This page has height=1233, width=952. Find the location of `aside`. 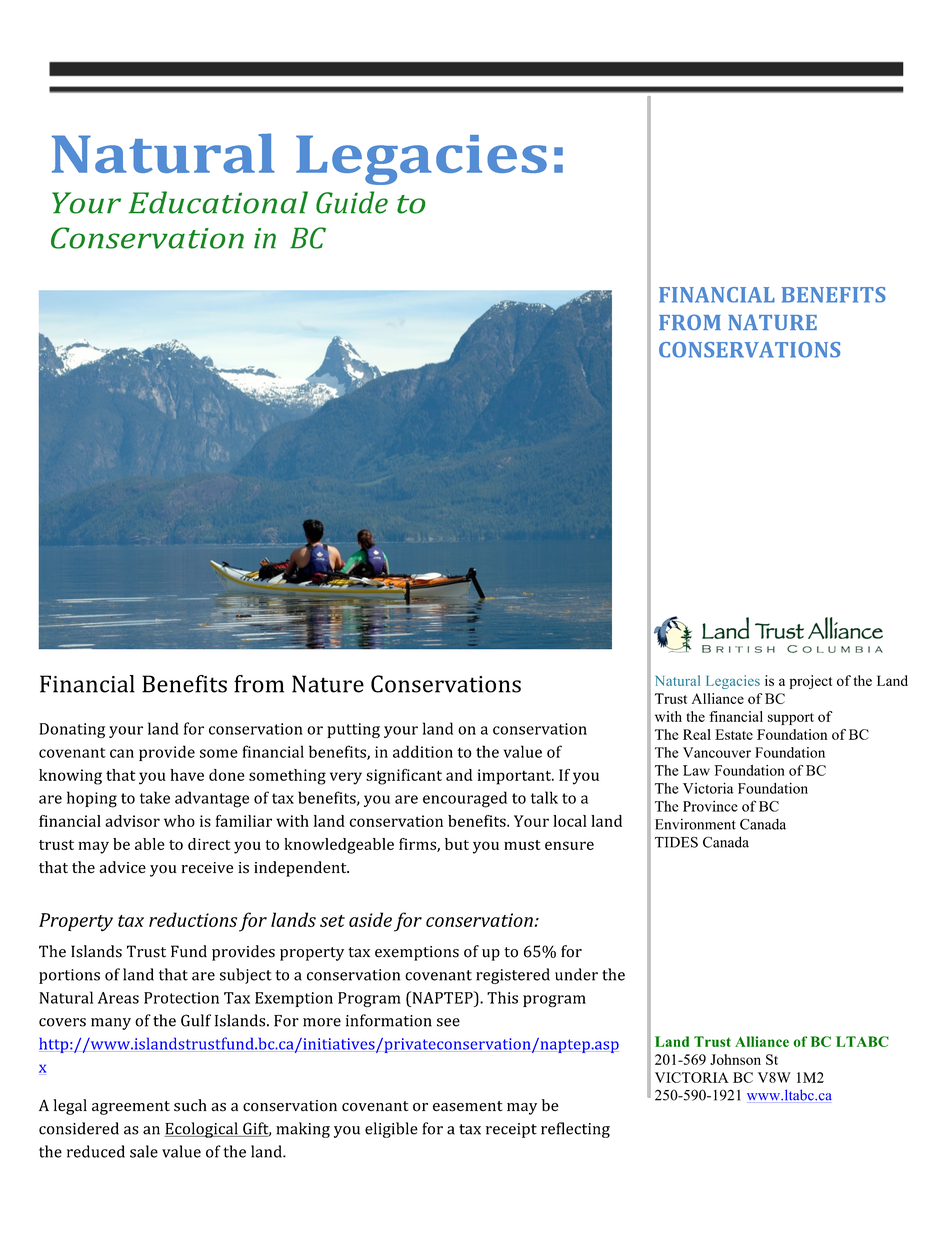

aside is located at coordinates (370, 919).
